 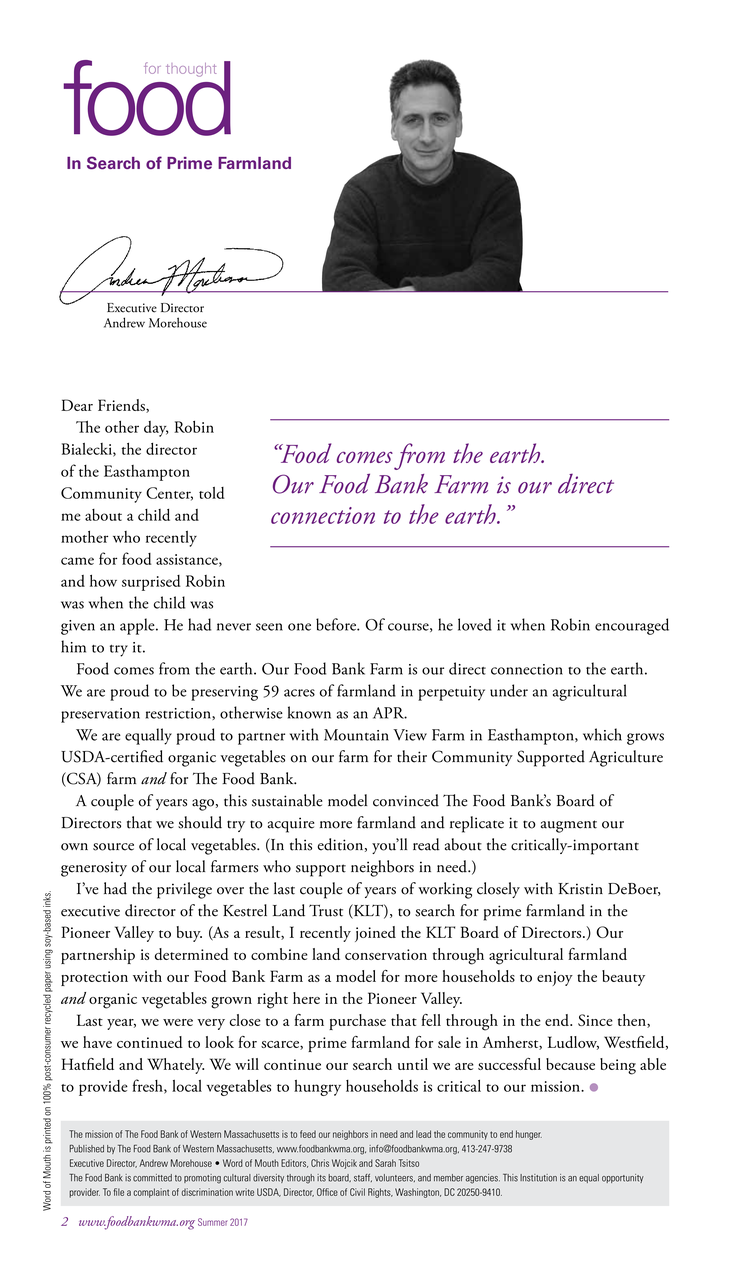 I want to click on joined, so click(x=375, y=934).
